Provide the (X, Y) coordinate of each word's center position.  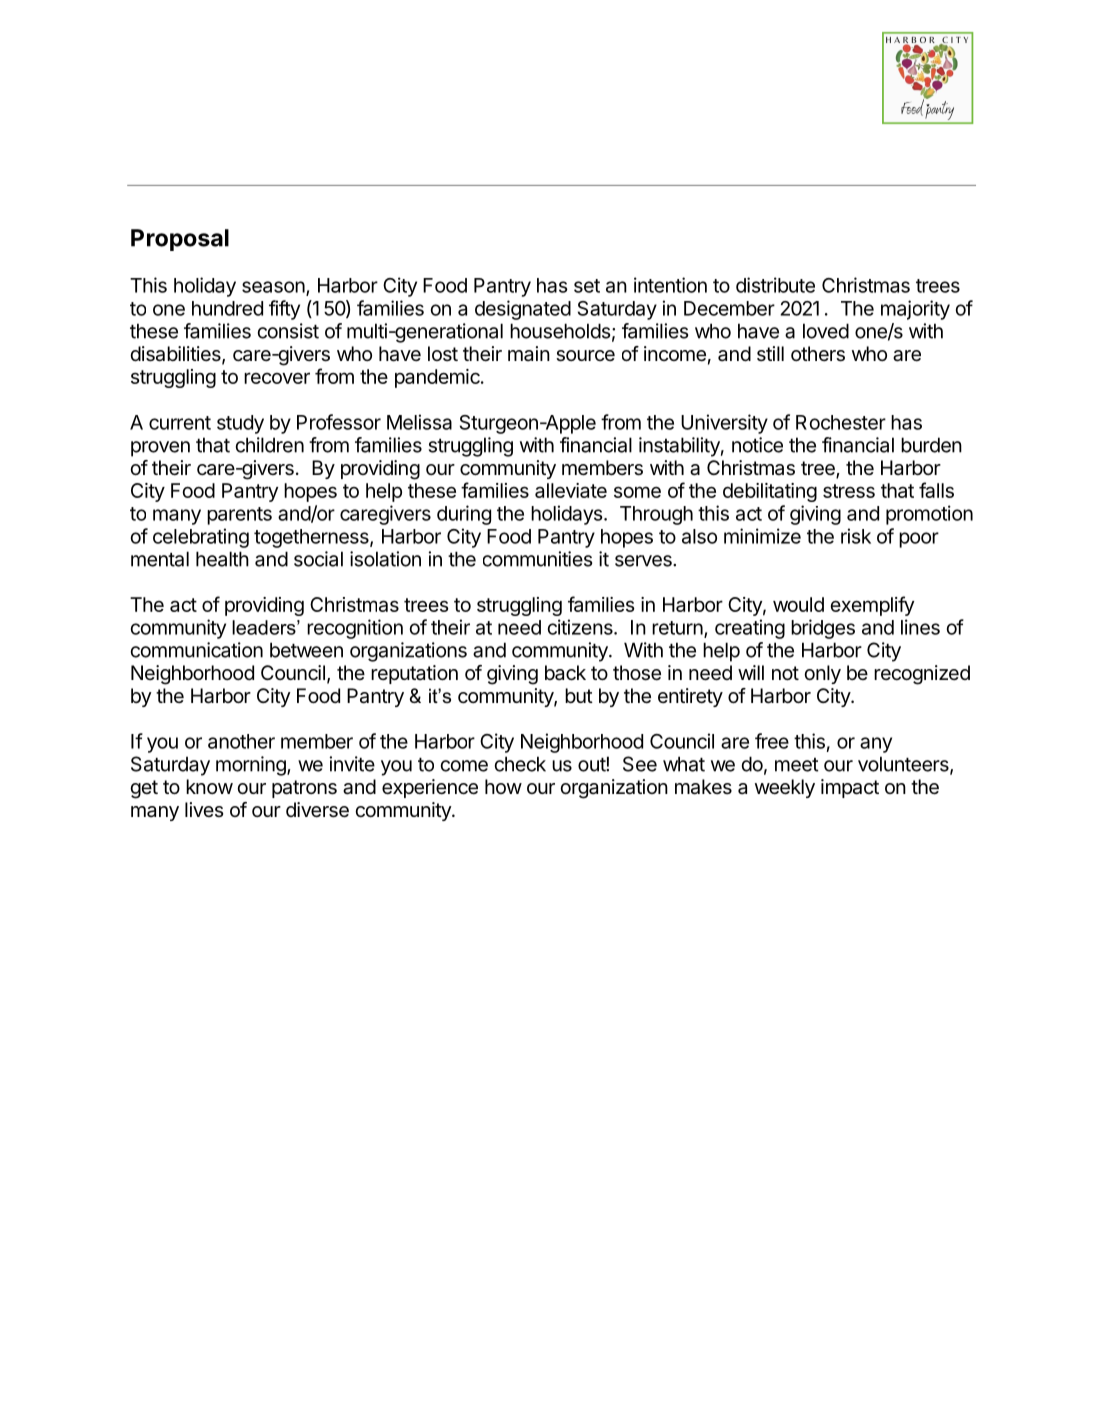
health (222, 559)
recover (277, 378)
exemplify (872, 606)
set (587, 286)
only (822, 674)
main (529, 354)
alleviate (571, 490)
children (270, 445)
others (818, 354)
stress (849, 491)
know (209, 786)
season (273, 287)
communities (537, 559)
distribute (775, 285)
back (565, 673)
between (306, 650)
